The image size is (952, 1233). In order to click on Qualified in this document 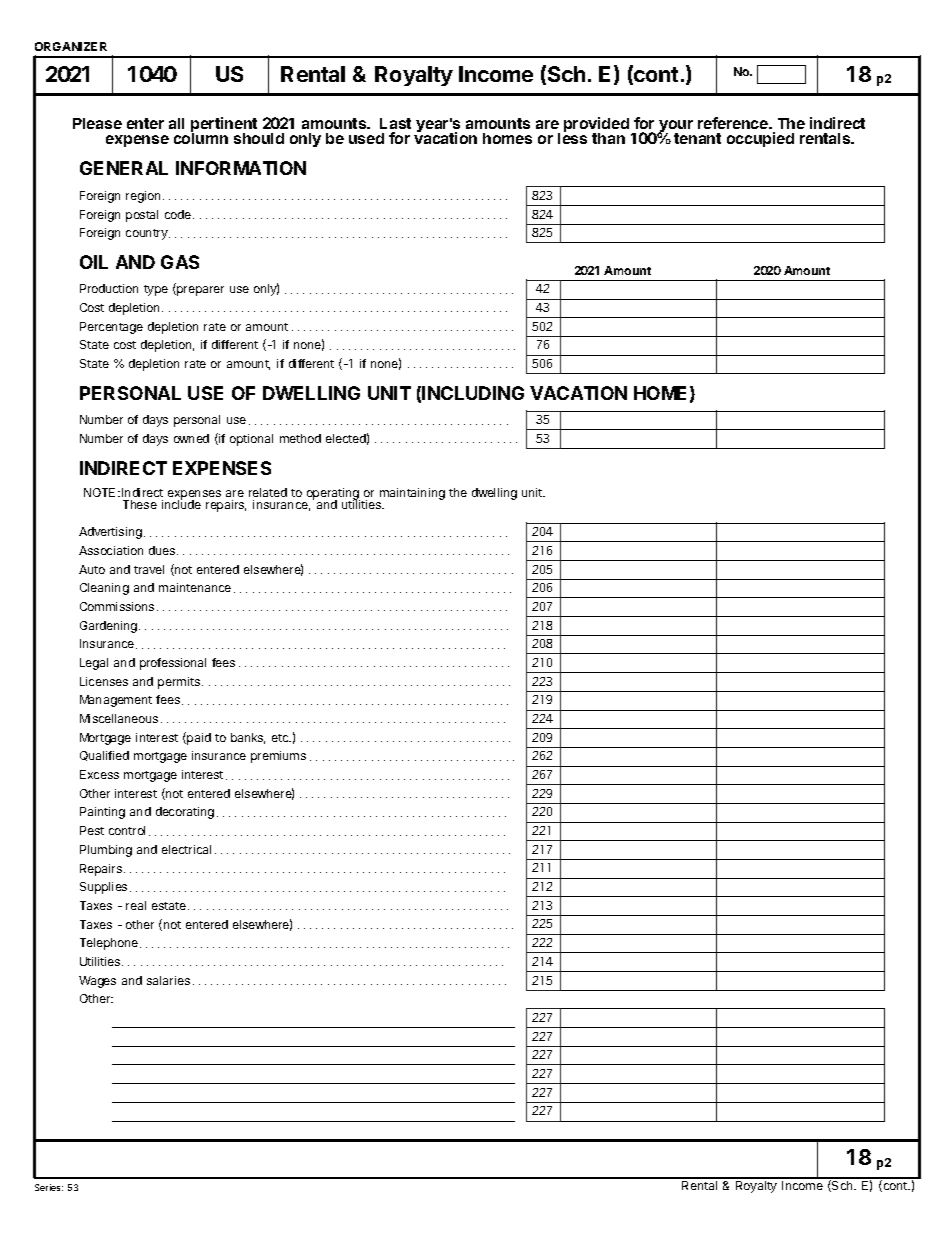, I will do `click(104, 756)`.
